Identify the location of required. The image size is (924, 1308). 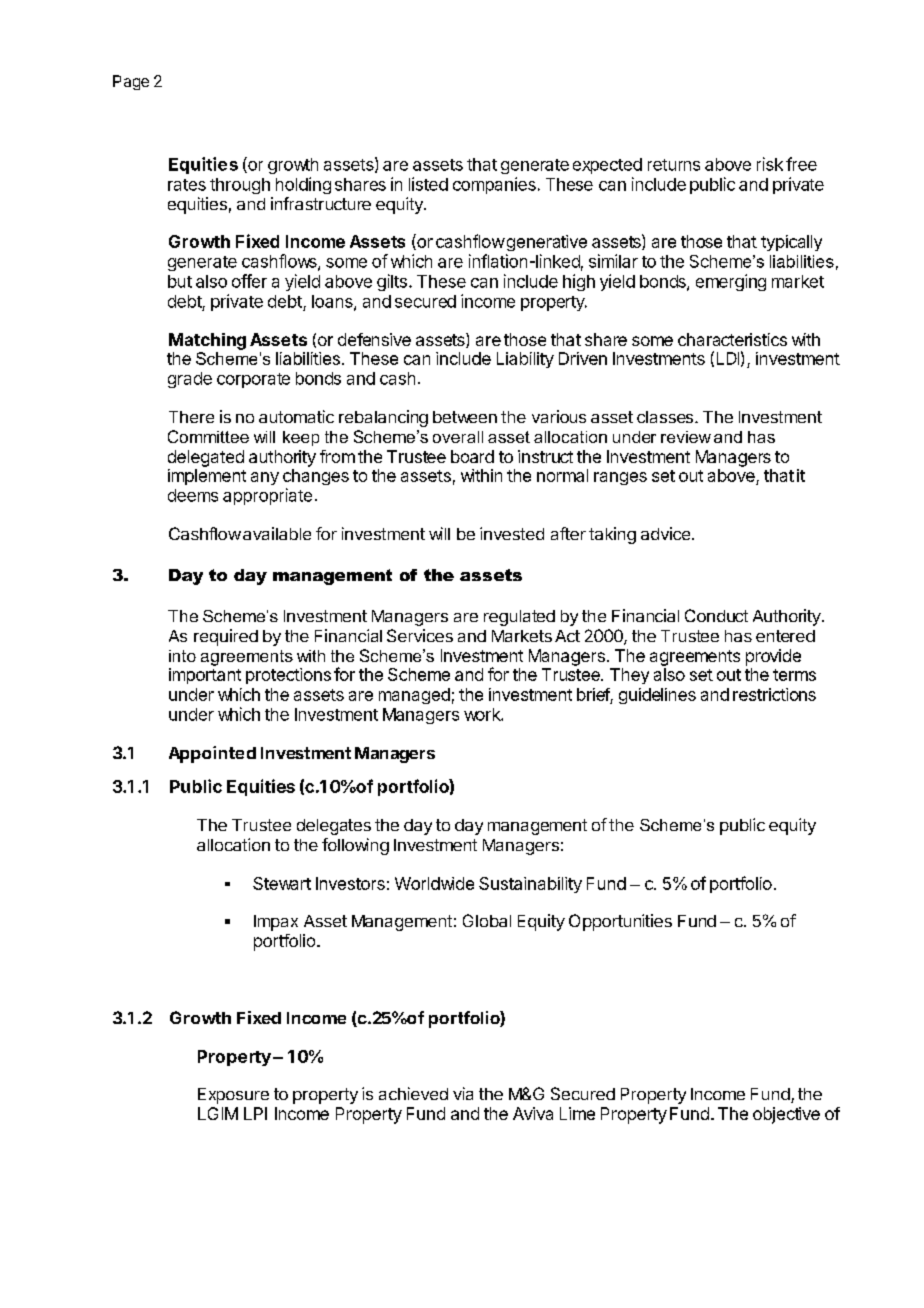
(226, 637).
